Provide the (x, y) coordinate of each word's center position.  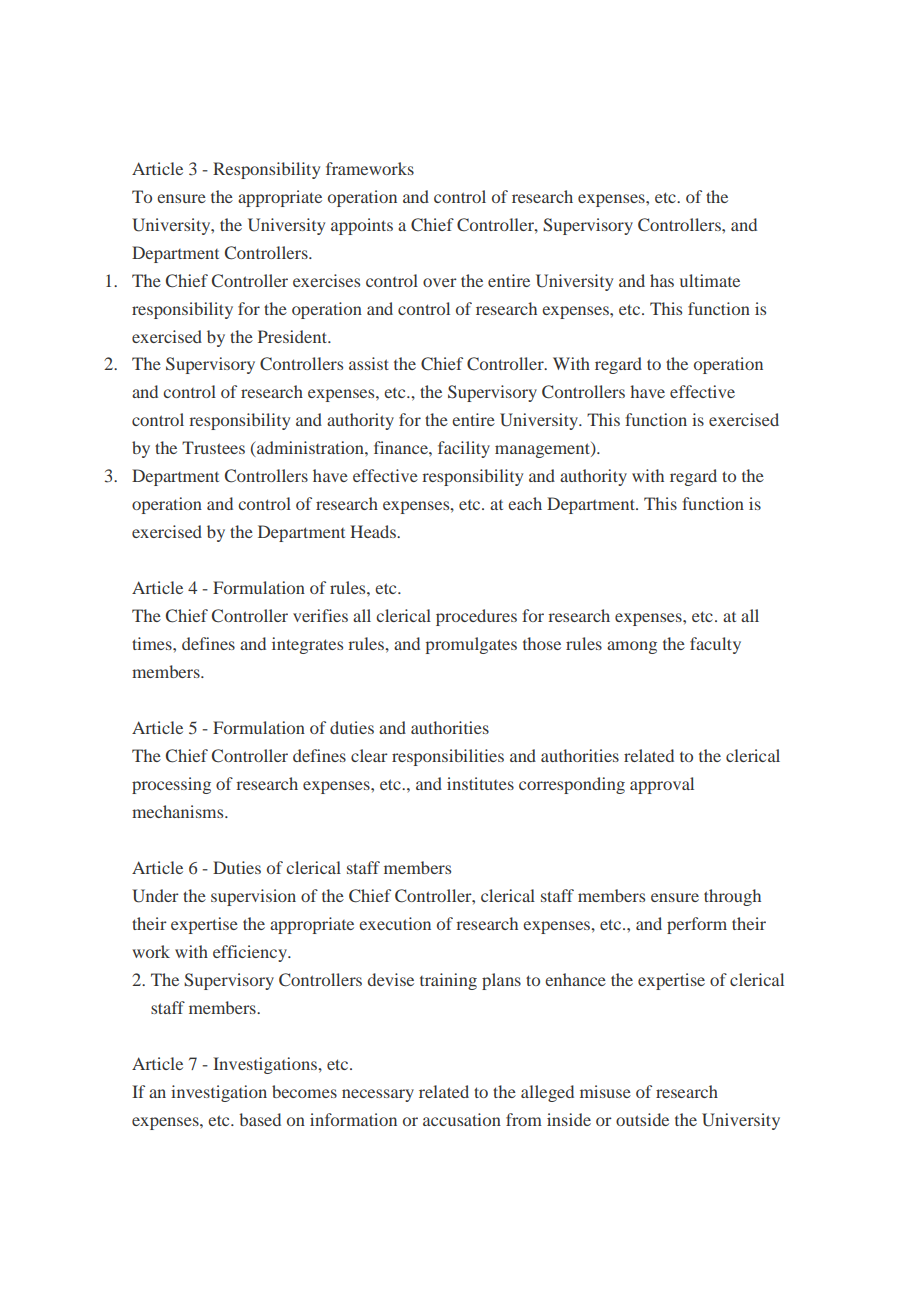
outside (642, 1119)
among (632, 647)
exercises (326, 280)
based (260, 1119)
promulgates (471, 645)
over (440, 282)
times (153, 643)
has (662, 280)
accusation (462, 1119)
